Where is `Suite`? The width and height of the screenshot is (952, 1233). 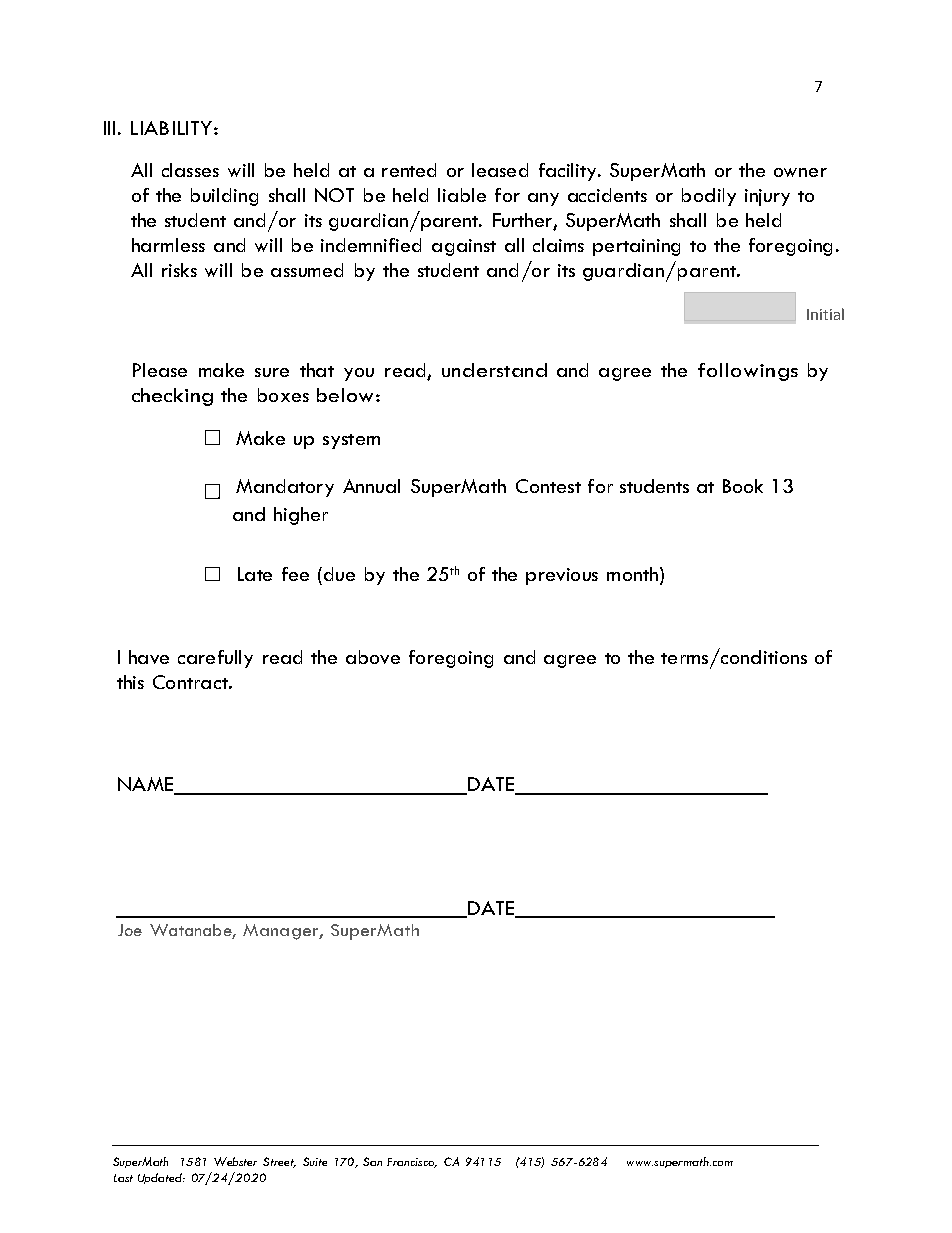 Suite is located at coordinates (315, 1161).
